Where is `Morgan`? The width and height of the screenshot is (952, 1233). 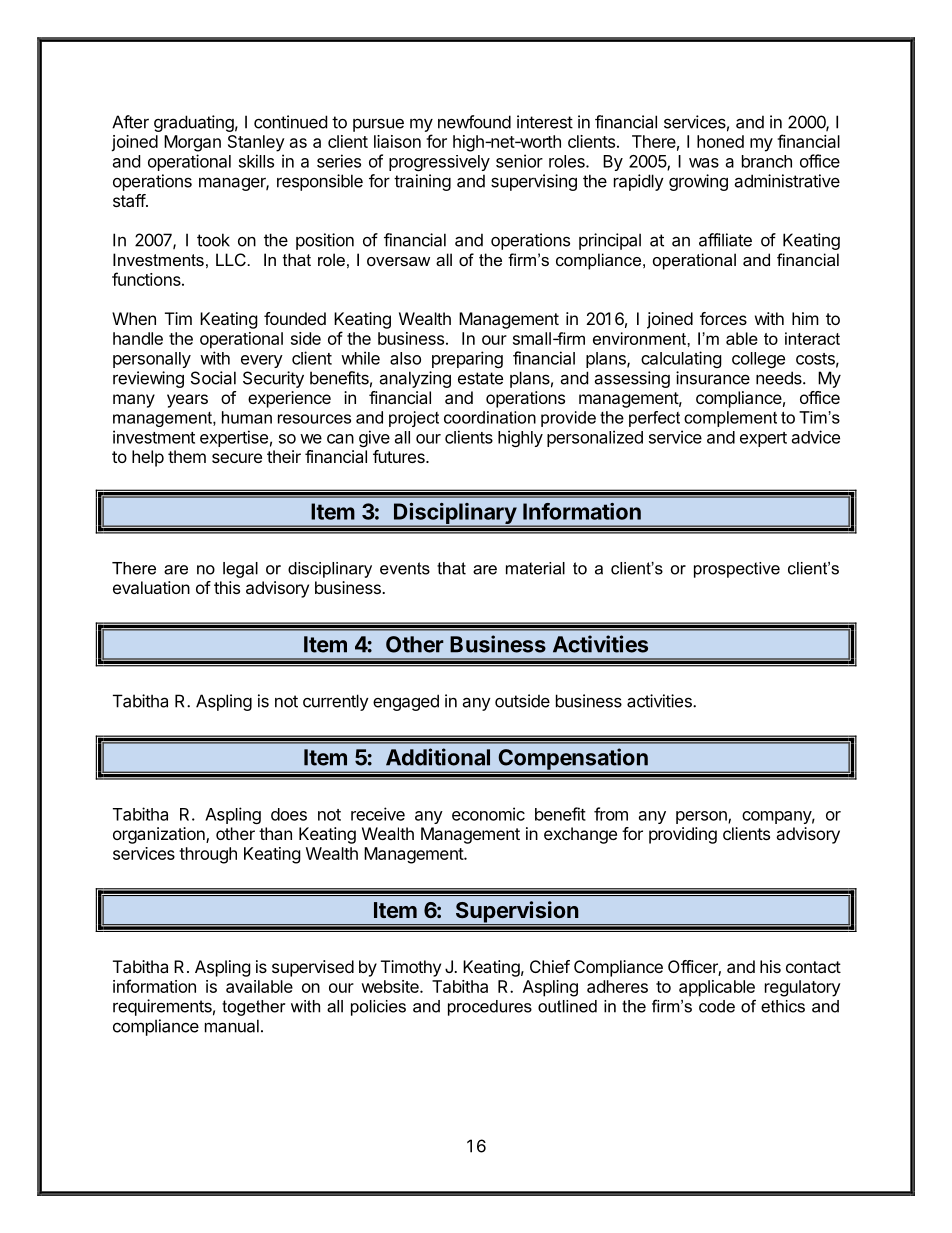 Morgan is located at coordinates (192, 143).
